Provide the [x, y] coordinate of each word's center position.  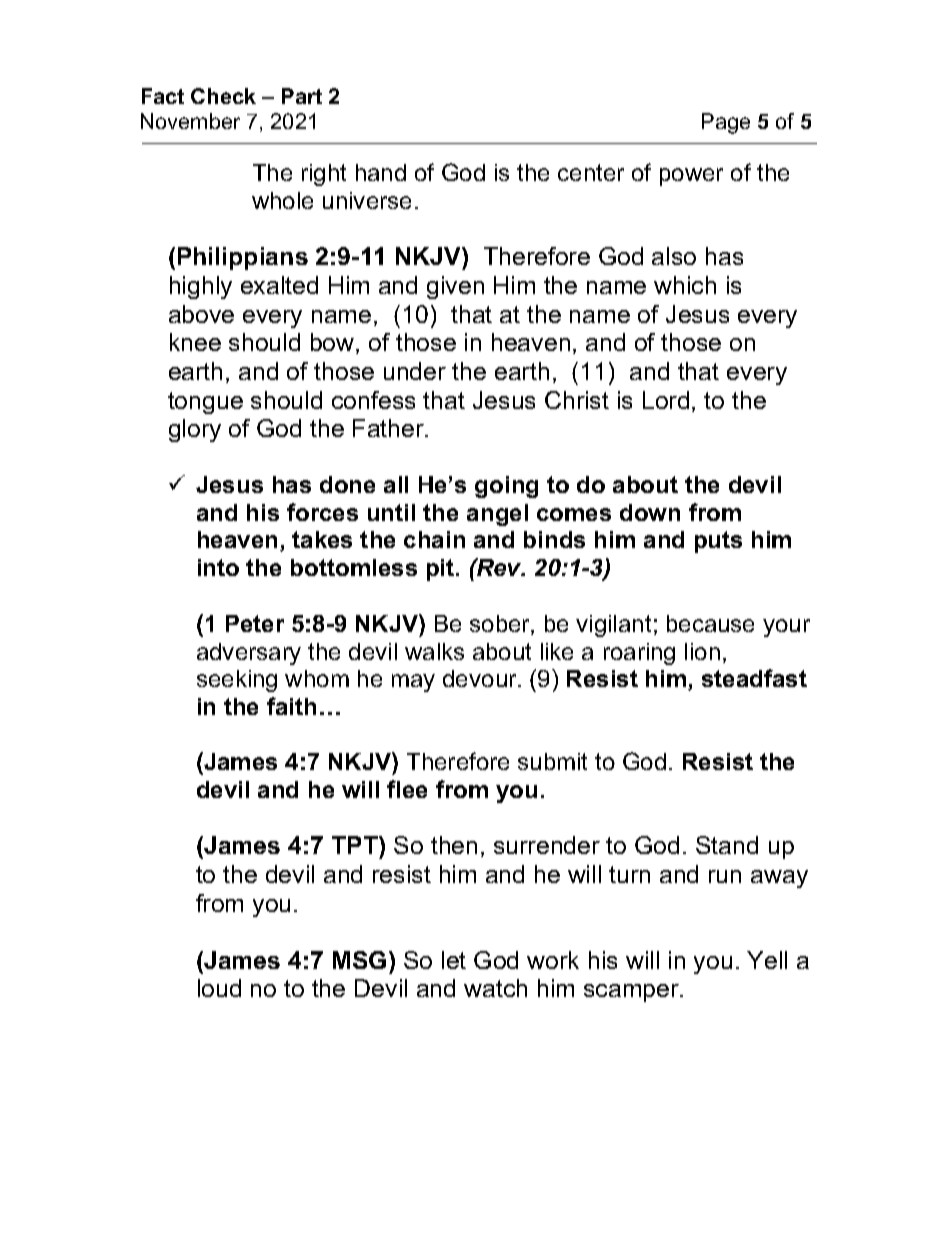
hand [381, 172]
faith [291, 706]
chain [434, 539]
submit [552, 761]
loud [219, 988]
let [454, 960]
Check [223, 96]
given [455, 287]
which [685, 285]
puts [718, 542]
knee [195, 342]
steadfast [754, 678]
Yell [767, 960]
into [218, 567]
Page [726, 123]
